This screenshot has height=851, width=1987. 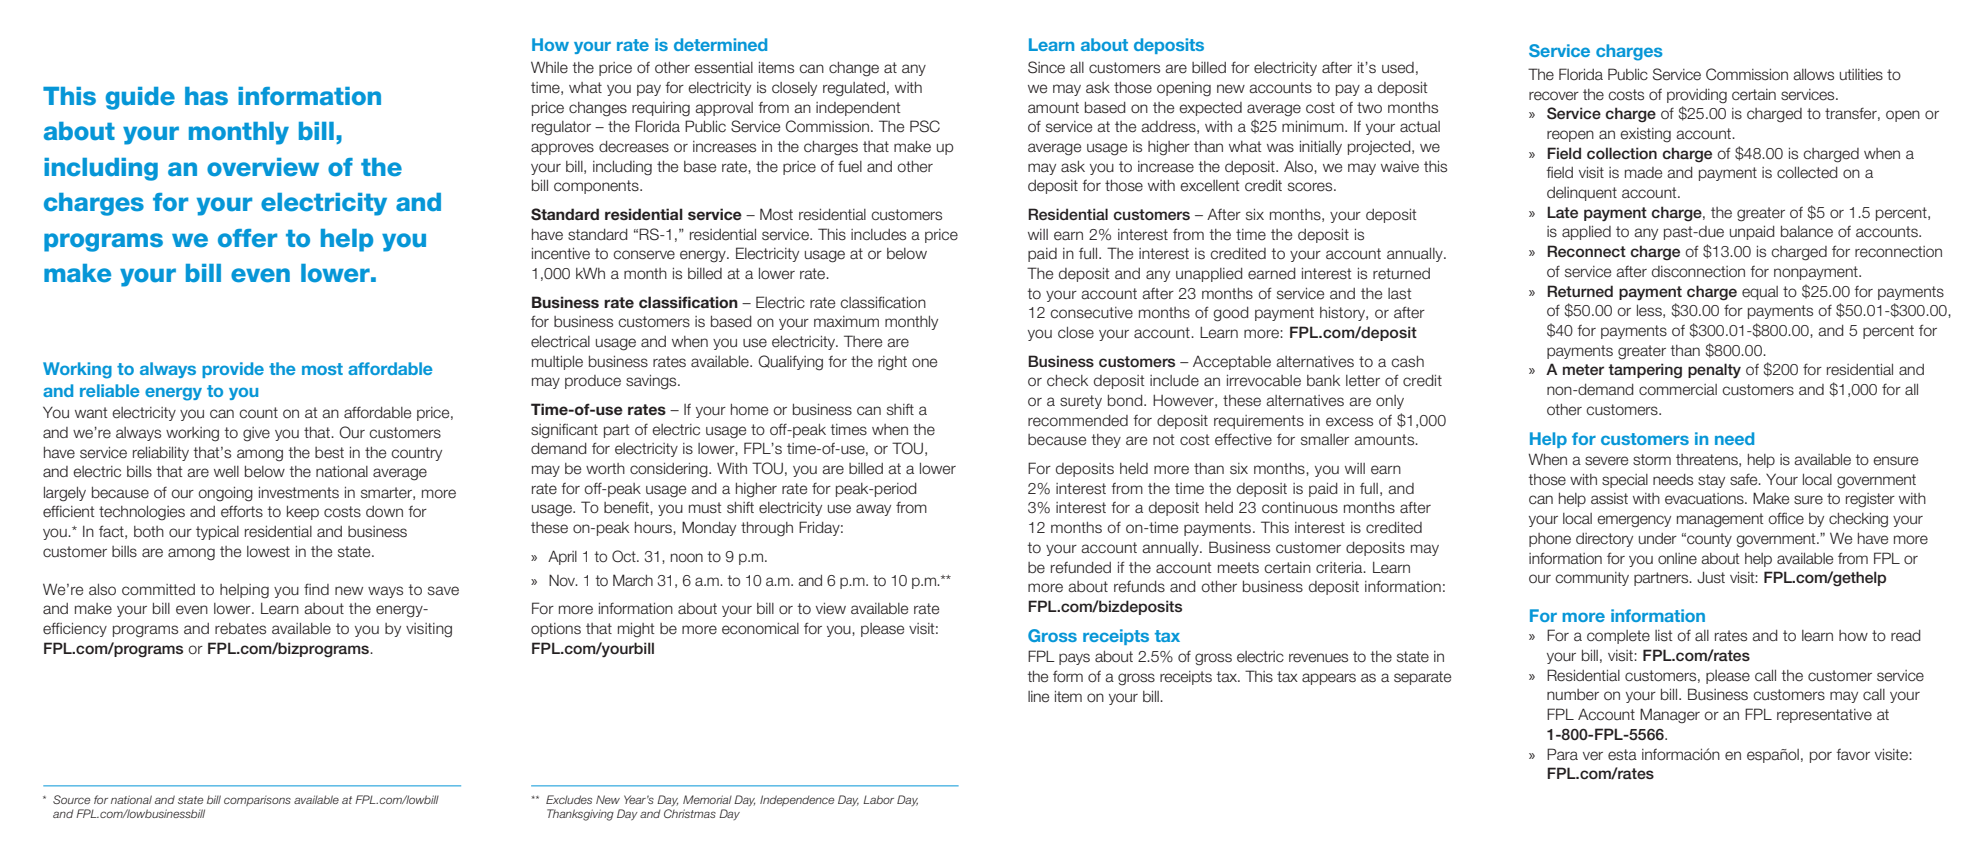 I want to click on Since, so click(x=1046, y=67).
